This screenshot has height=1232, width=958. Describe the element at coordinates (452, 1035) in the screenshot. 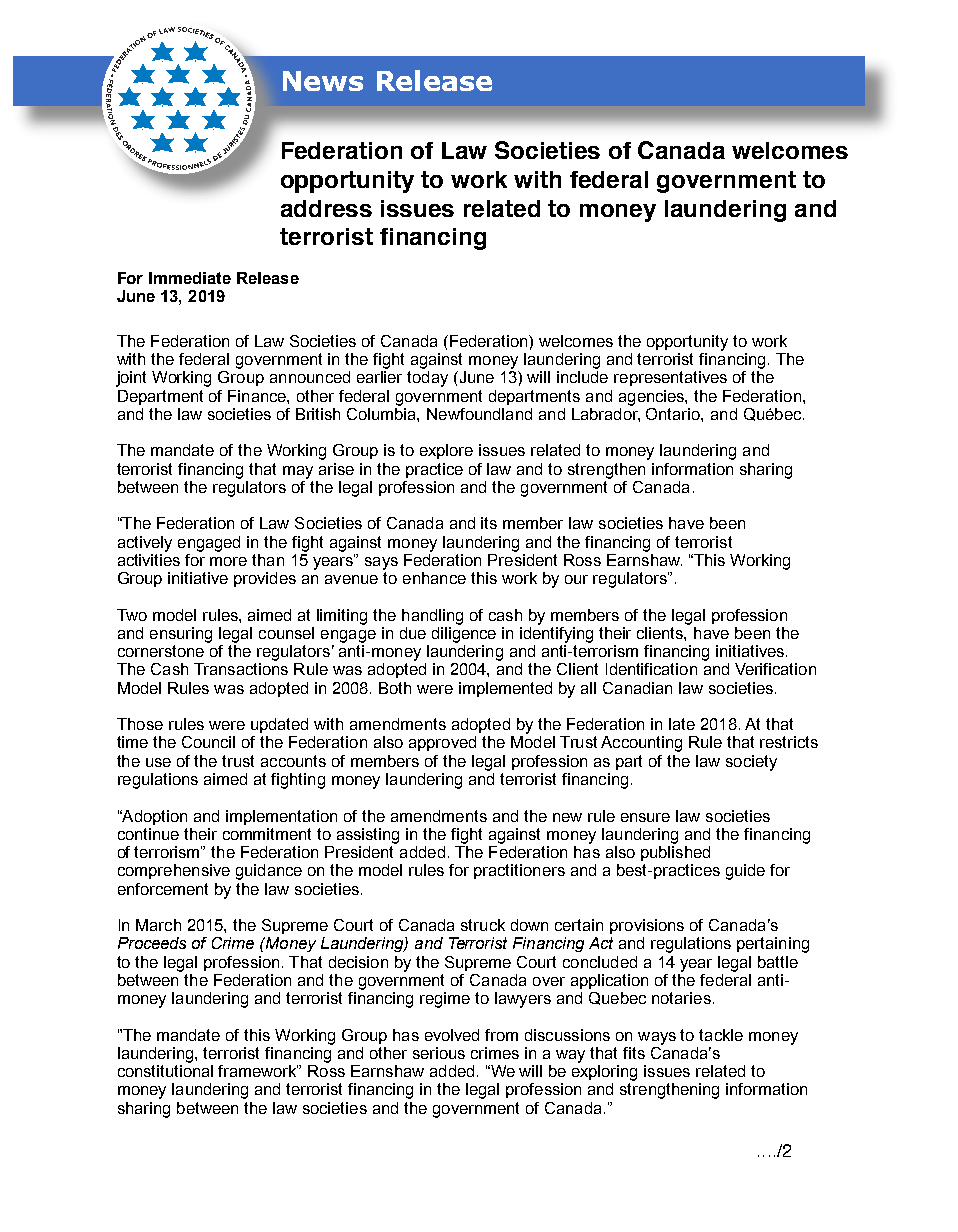

I see `evolved` at that location.
